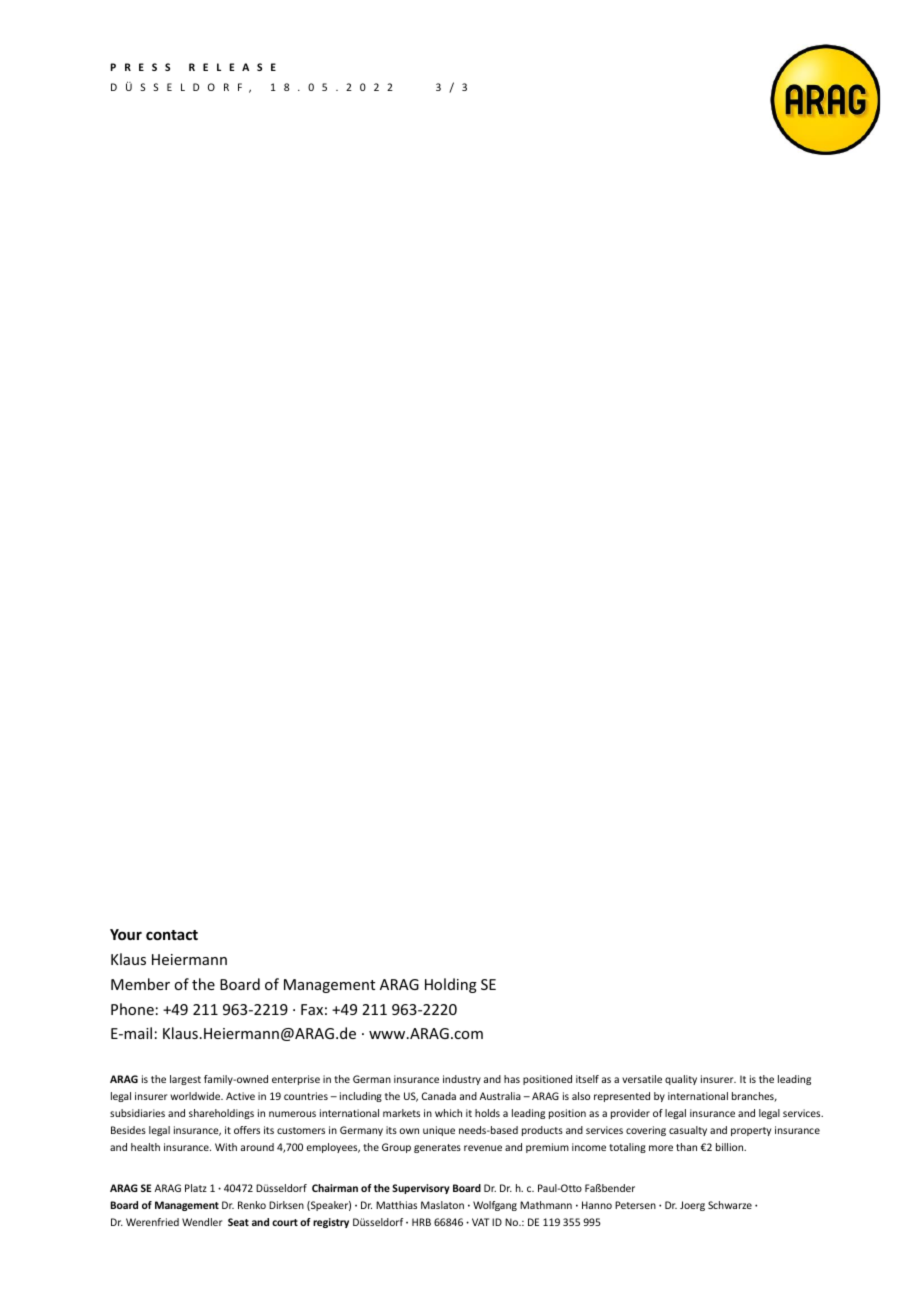 This document has height=1308, width=924. What do you see at coordinates (126, 934) in the document?
I see `Your` at bounding box center [126, 934].
